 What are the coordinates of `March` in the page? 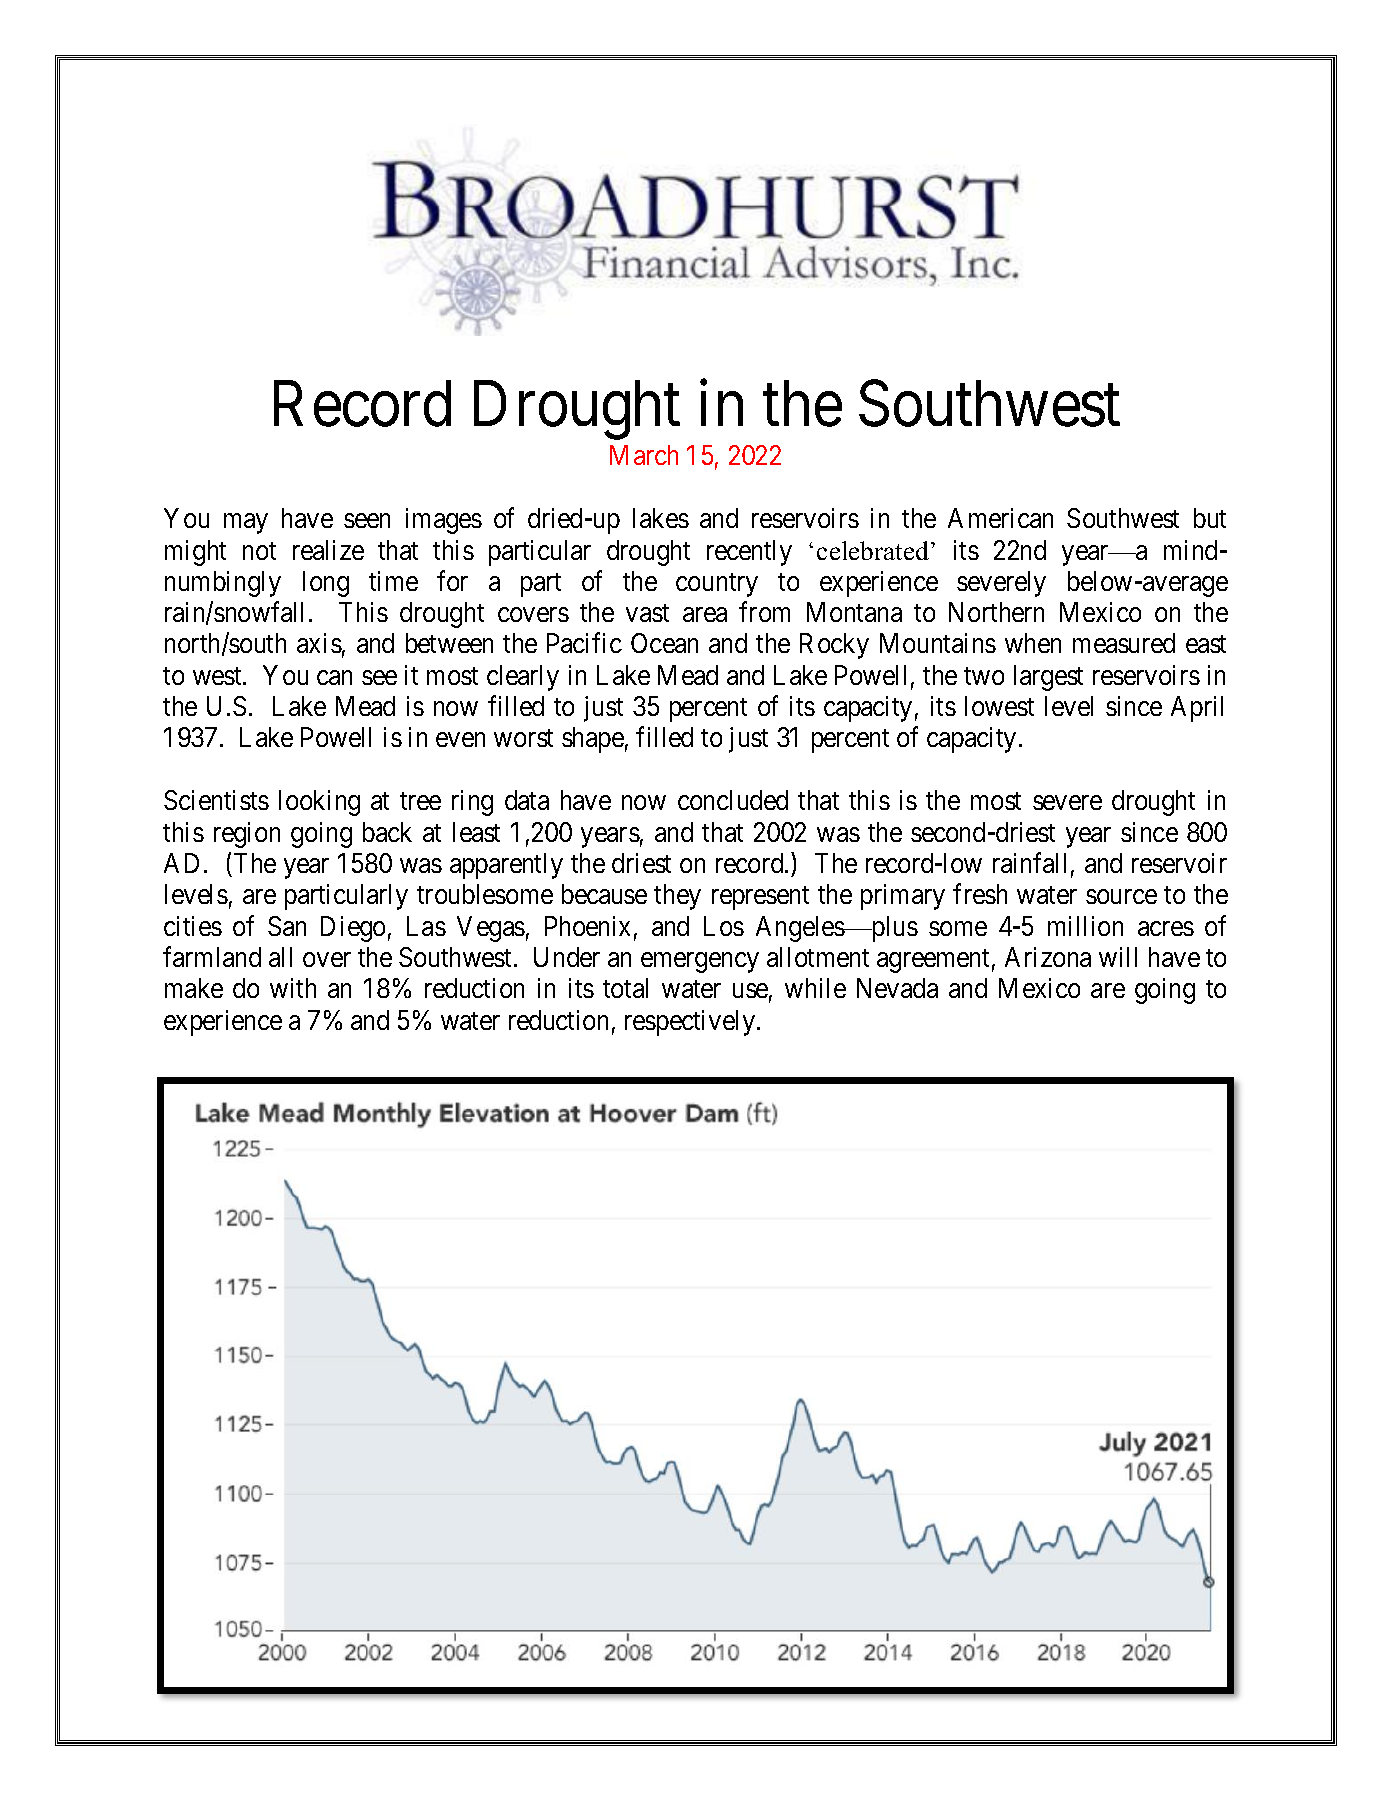 It's located at (644, 455).
